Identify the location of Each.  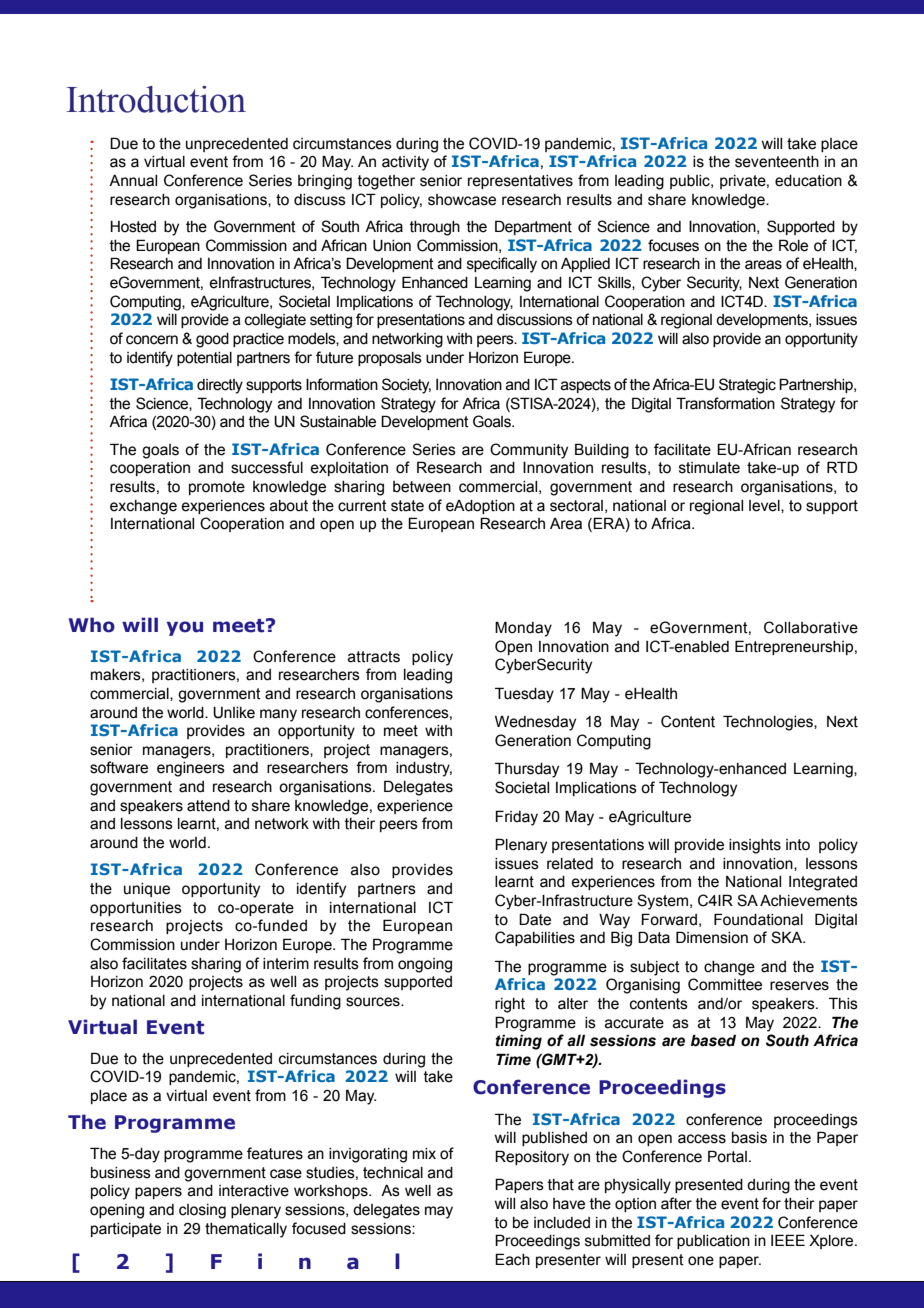
(512, 1259).
